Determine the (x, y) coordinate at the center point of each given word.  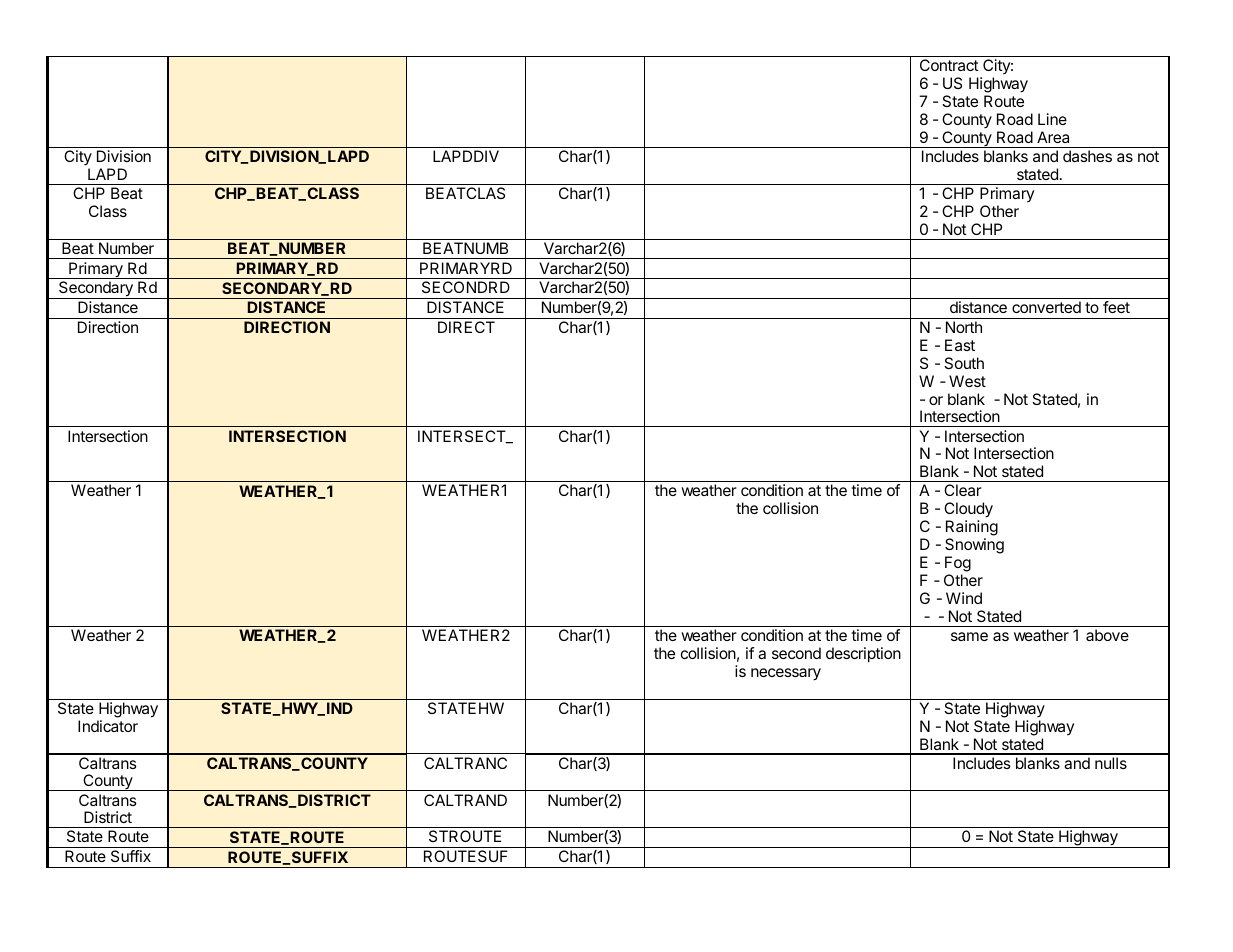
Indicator (108, 726)
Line (1052, 119)
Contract (949, 65)
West (967, 381)
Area (1053, 137)
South (964, 363)
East (960, 345)
